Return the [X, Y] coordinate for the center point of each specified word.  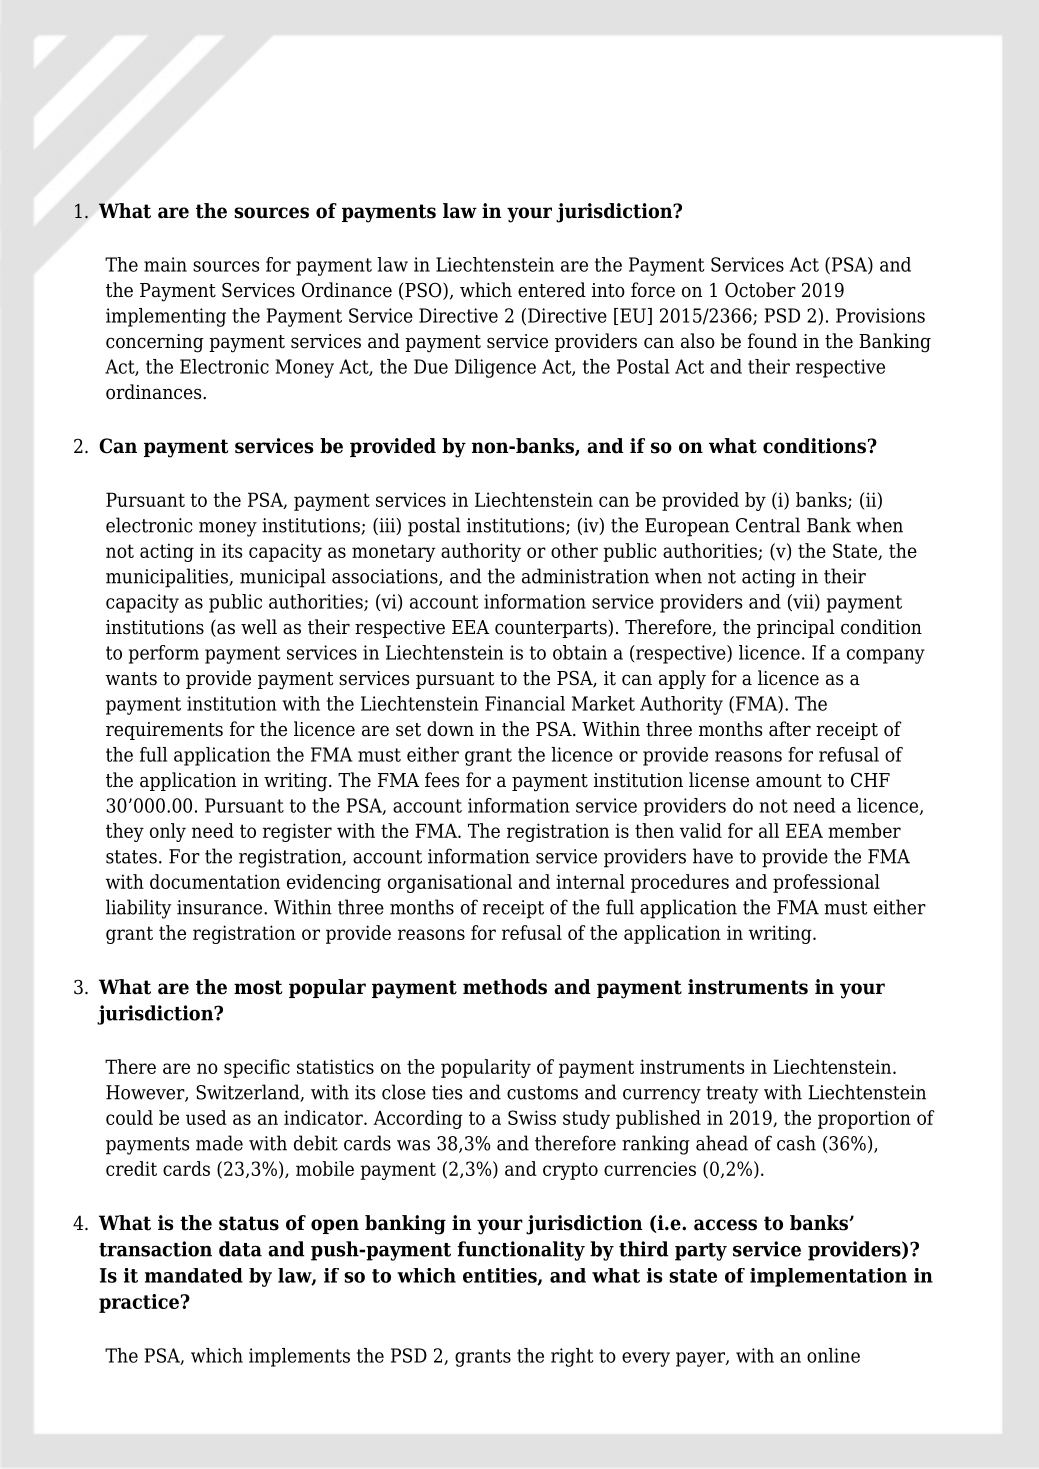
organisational [450, 883]
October [760, 290]
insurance [221, 907]
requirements [164, 731]
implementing [166, 317]
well [259, 627]
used [206, 1117]
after [790, 729]
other [574, 550]
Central [768, 525]
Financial [525, 703]
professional [826, 883]
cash [796, 1143]
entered [552, 290]
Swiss [532, 1117]
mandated [194, 1275]
